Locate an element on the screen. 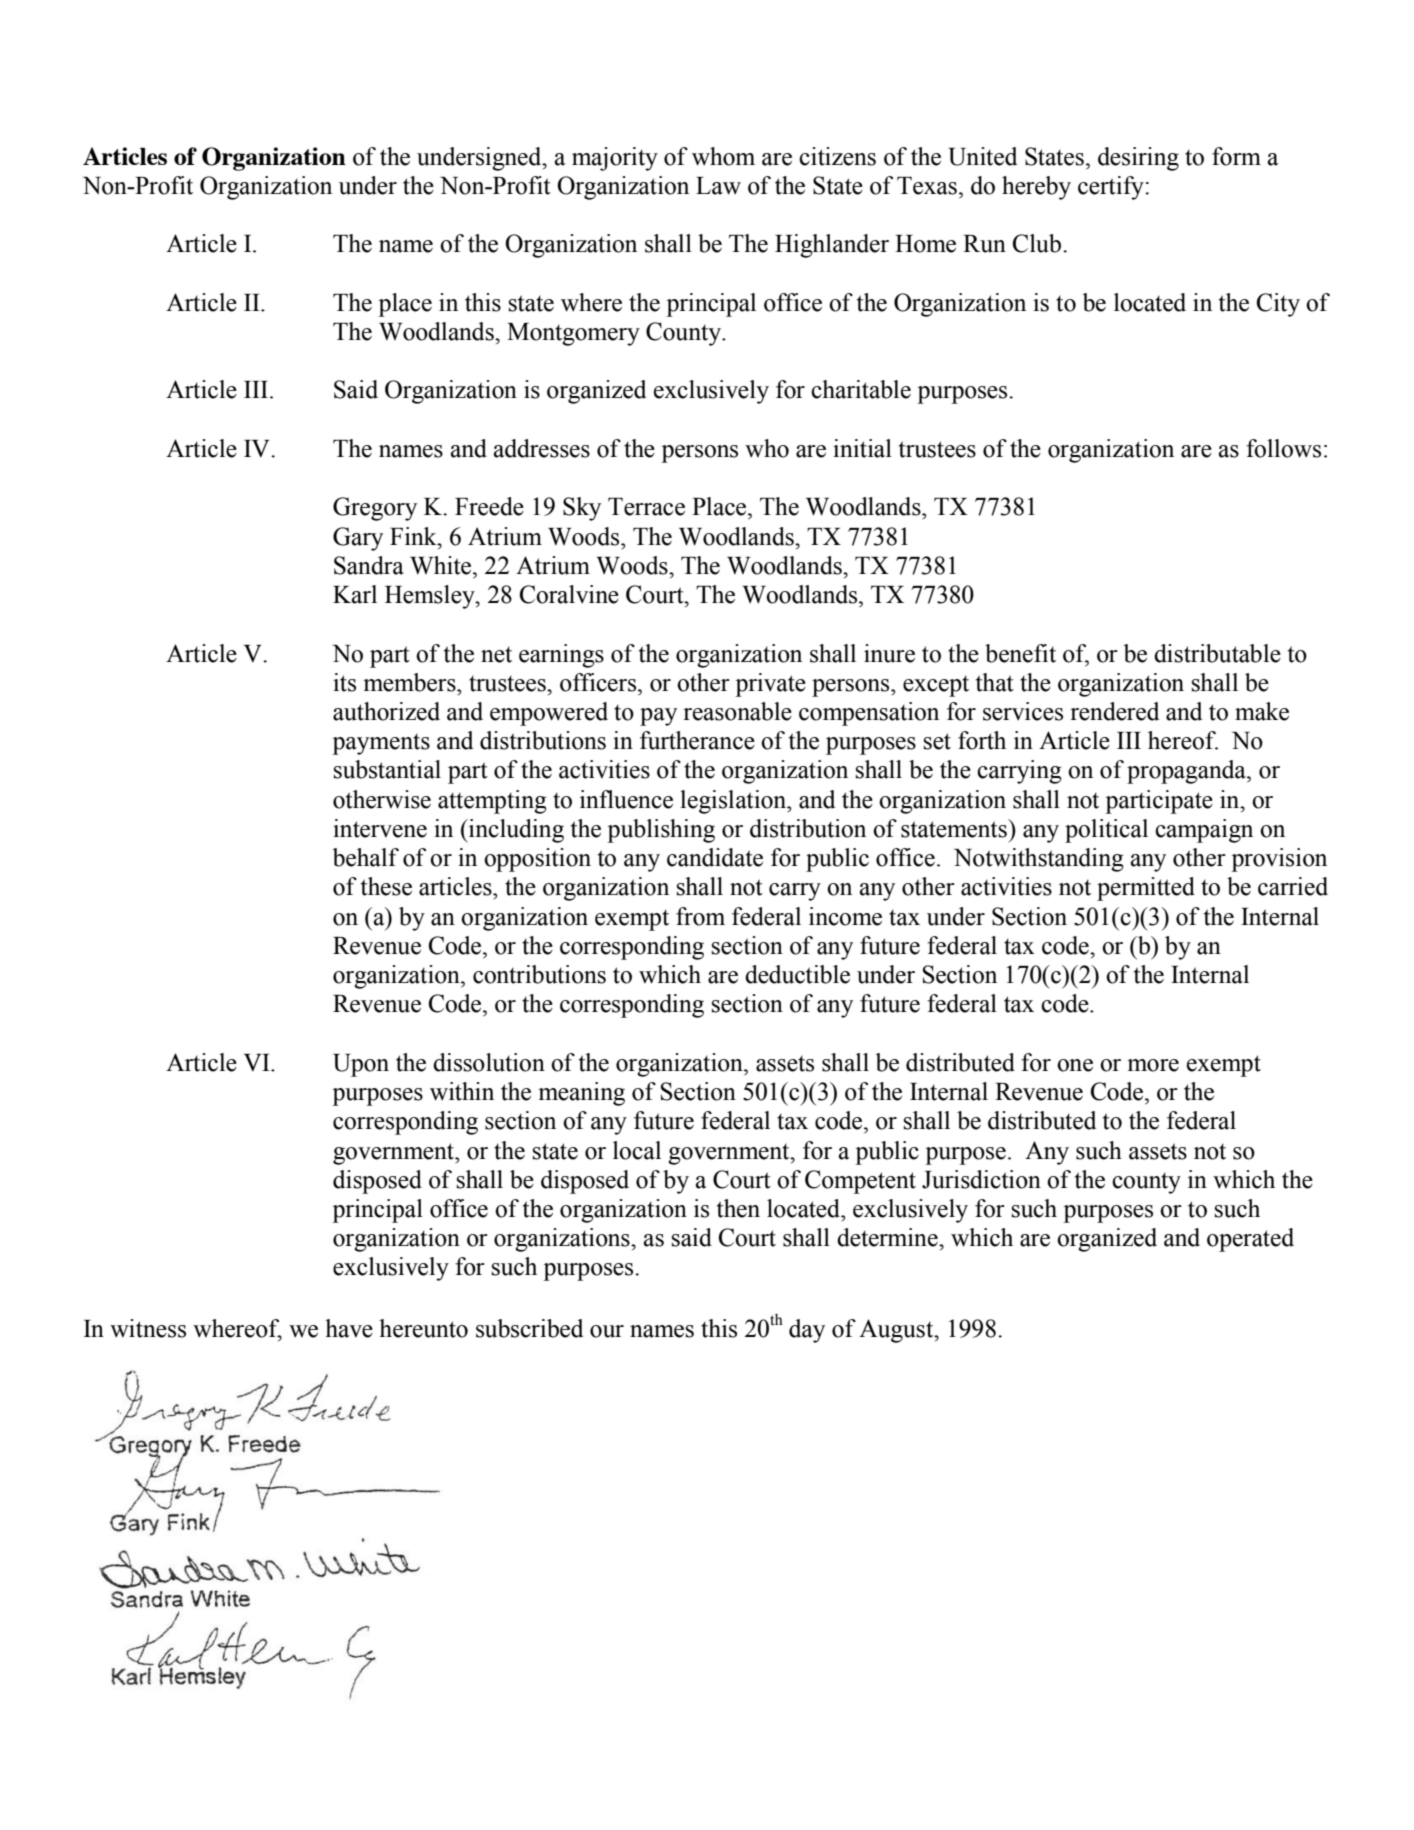 This screenshot has height=1830, width=1414. Terrace is located at coordinates (646, 507).
